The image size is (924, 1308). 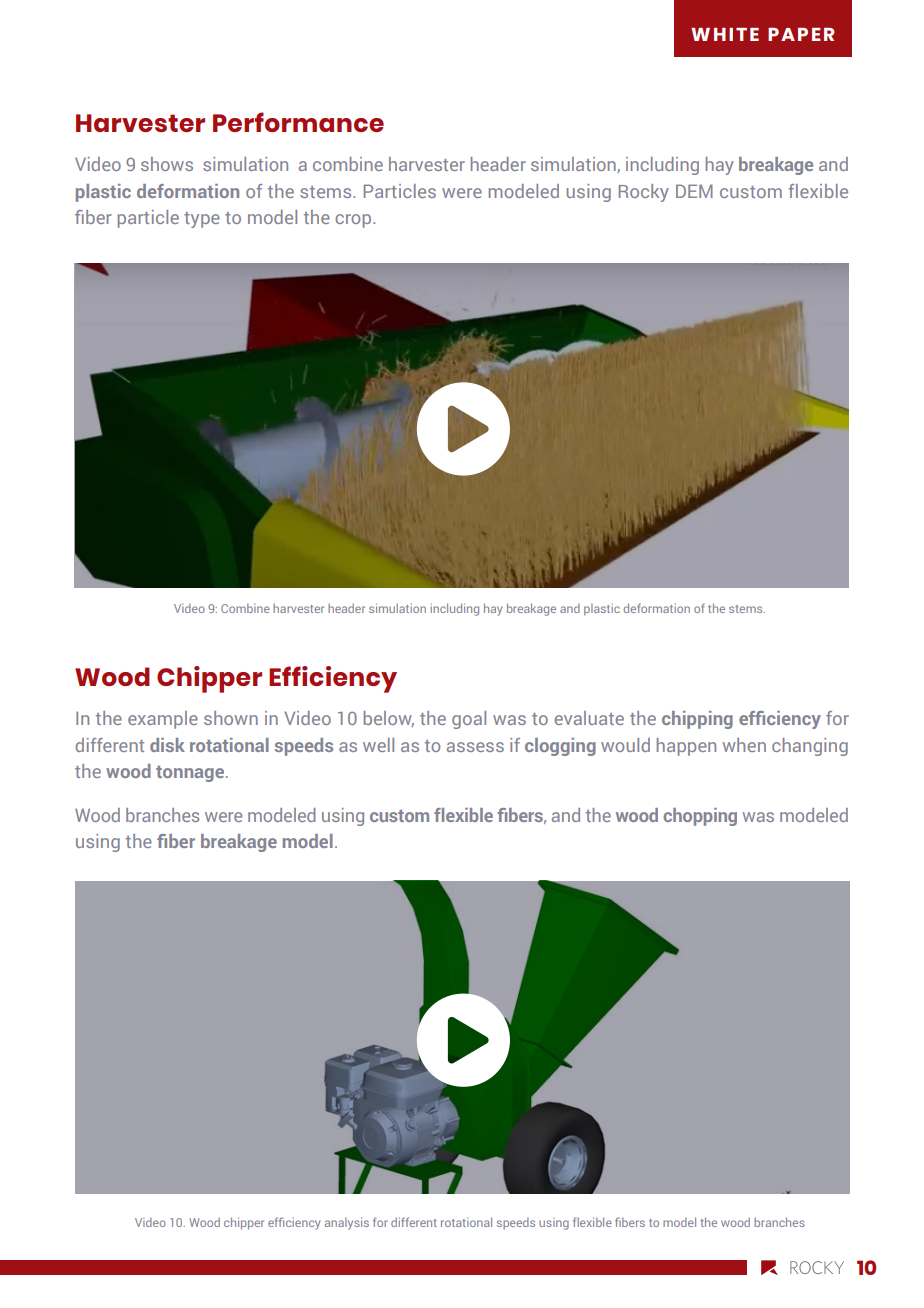 What do you see at coordinates (694, 191) in the document?
I see `DEM` at bounding box center [694, 191].
